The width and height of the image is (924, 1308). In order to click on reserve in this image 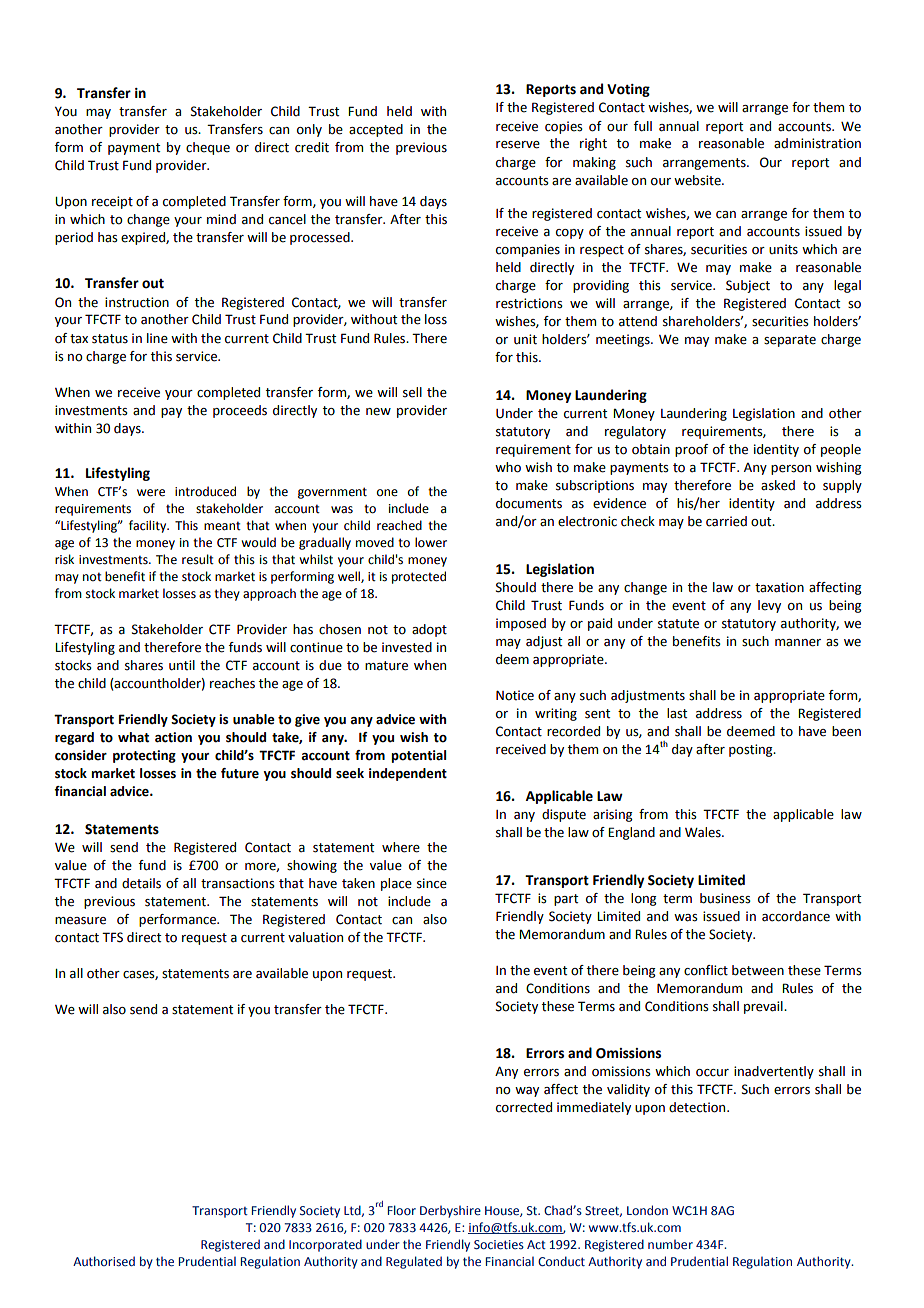, I will do `click(518, 145)`.
